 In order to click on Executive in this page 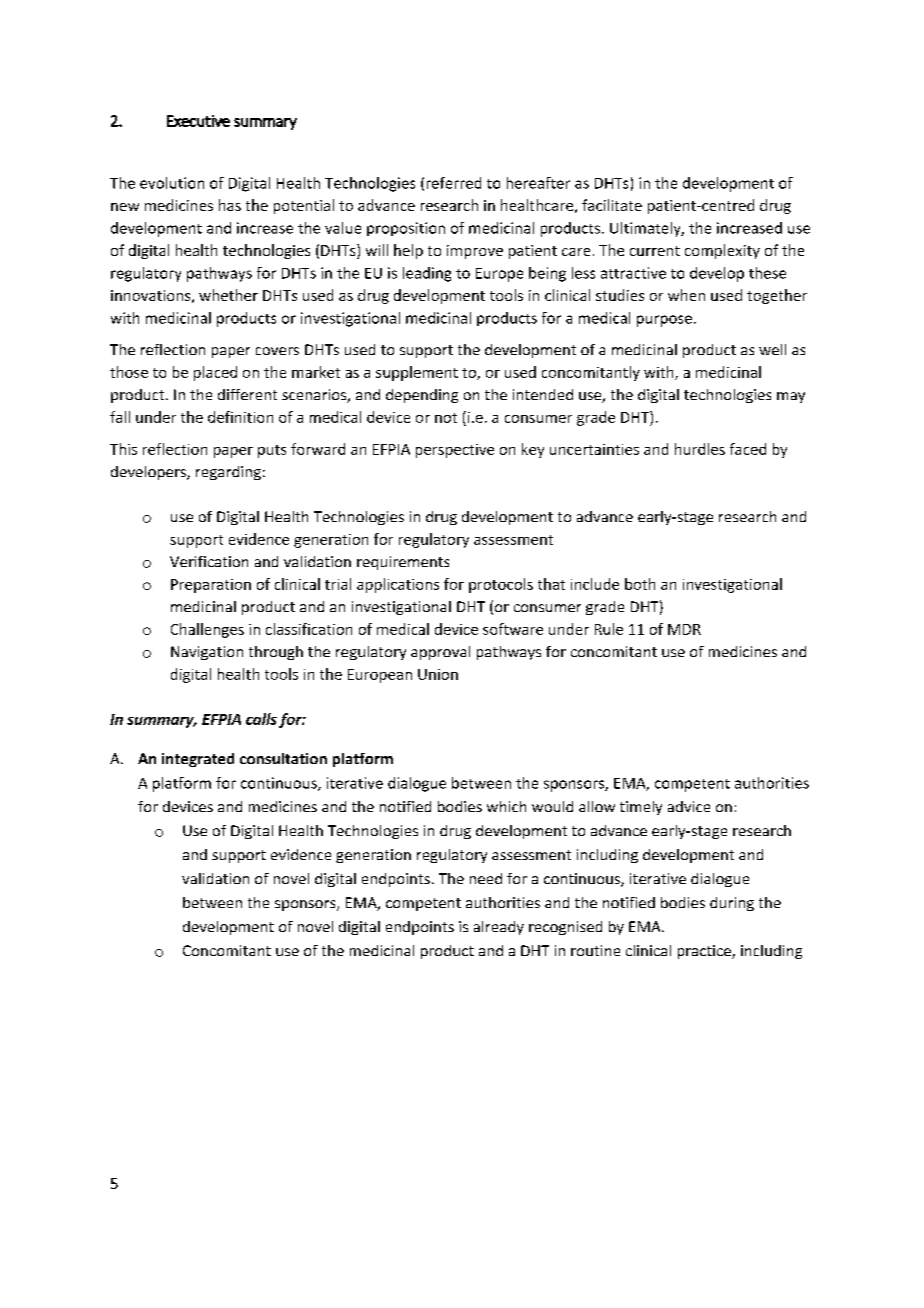, I will do `click(198, 121)`.
